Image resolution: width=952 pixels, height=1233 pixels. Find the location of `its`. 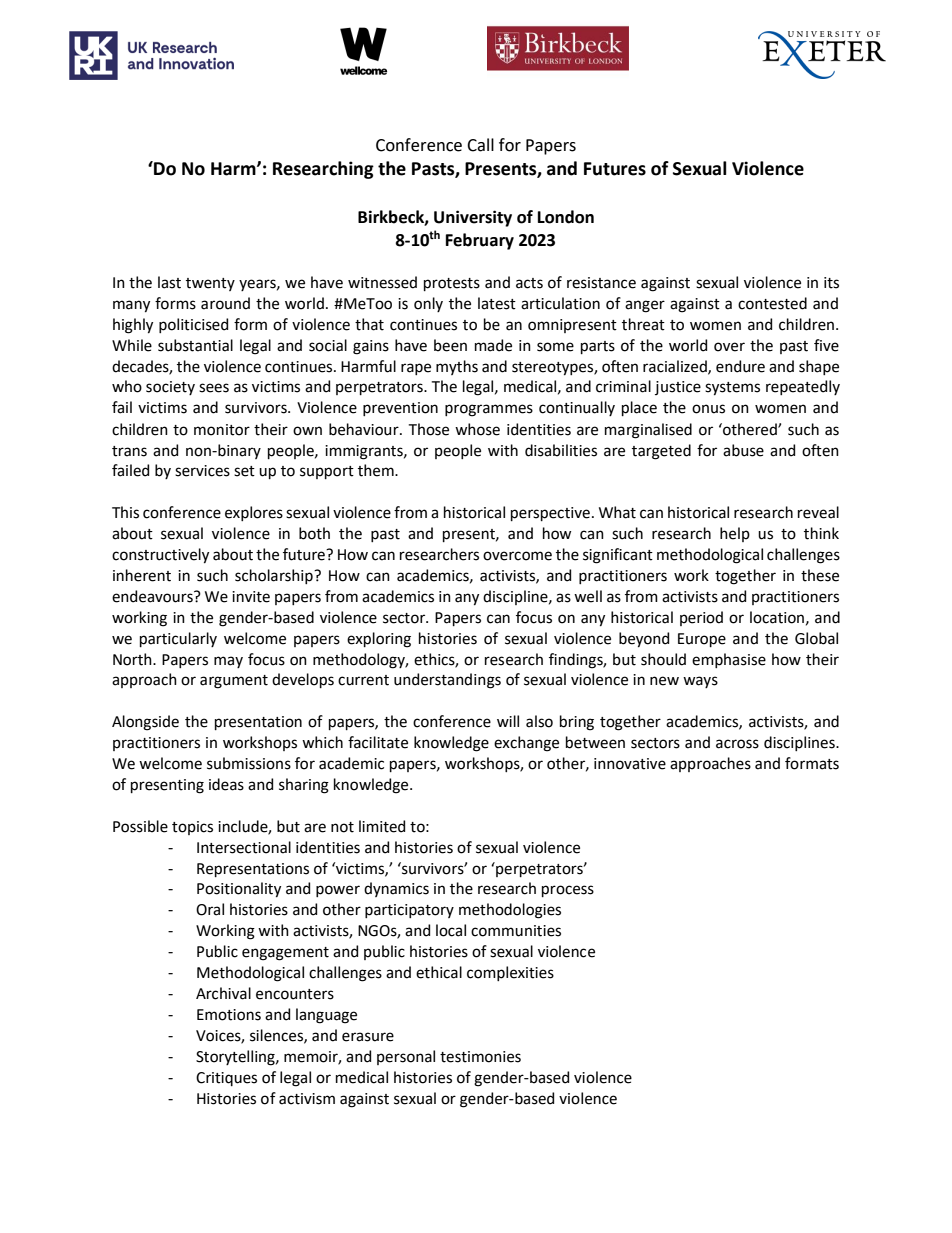

its is located at coordinates (831, 283).
